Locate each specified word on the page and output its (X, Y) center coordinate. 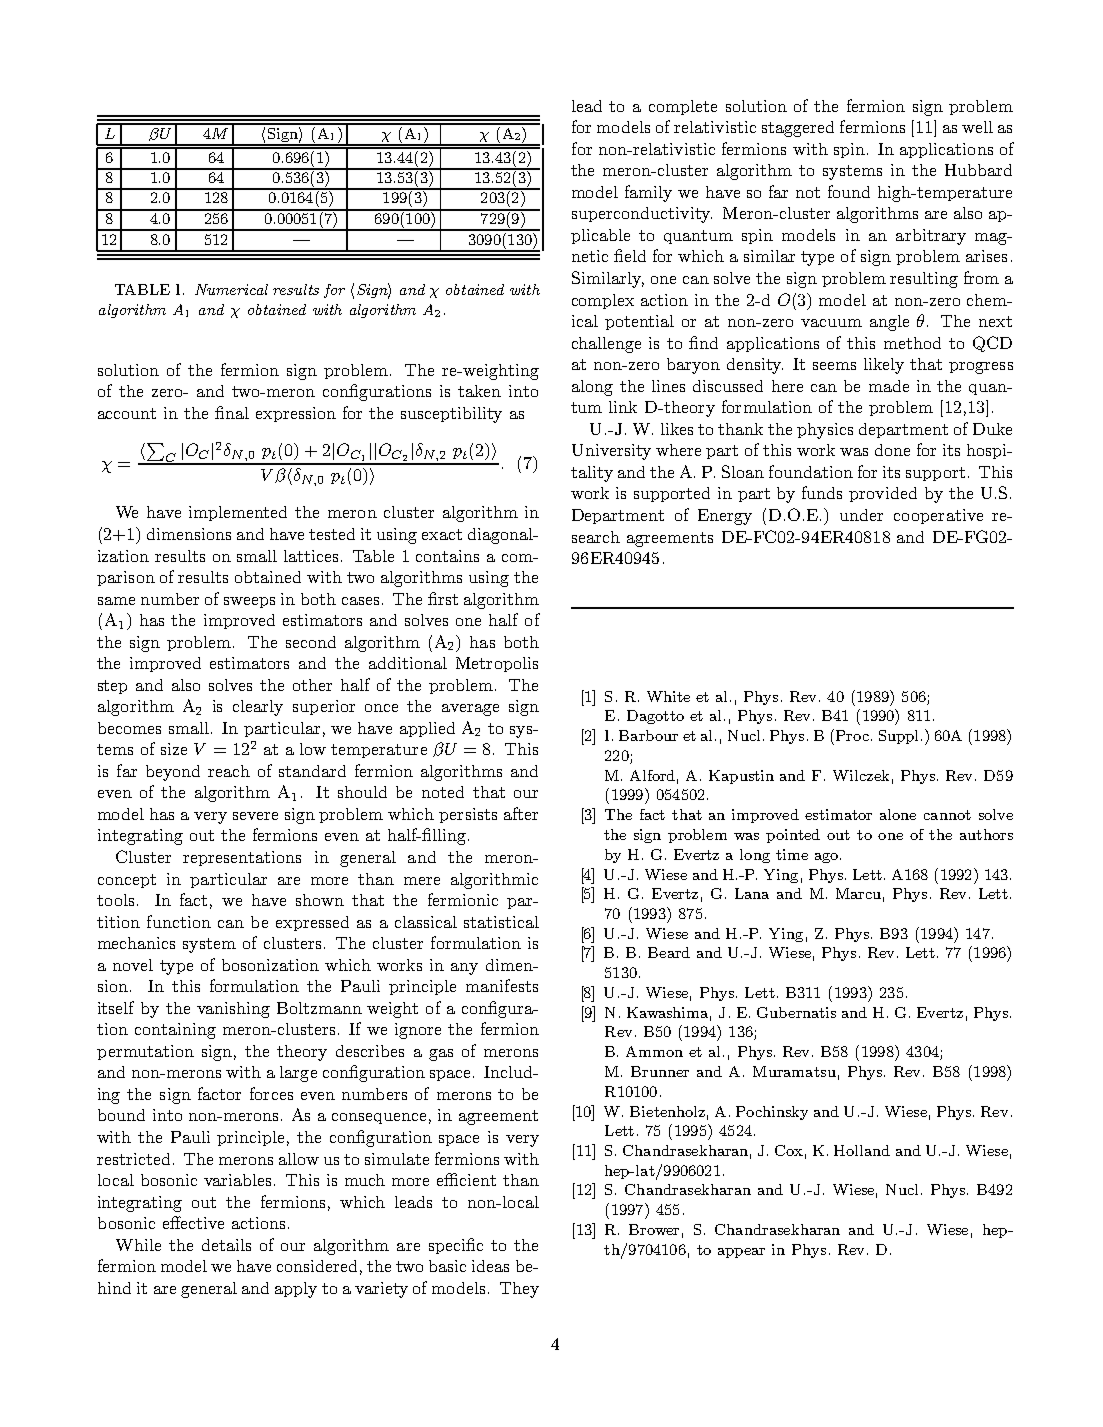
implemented (238, 513)
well (977, 127)
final (232, 412)
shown (320, 900)
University (611, 452)
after (521, 813)
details (226, 1245)
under (861, 515)
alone (898, 814)
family (648, 193)
